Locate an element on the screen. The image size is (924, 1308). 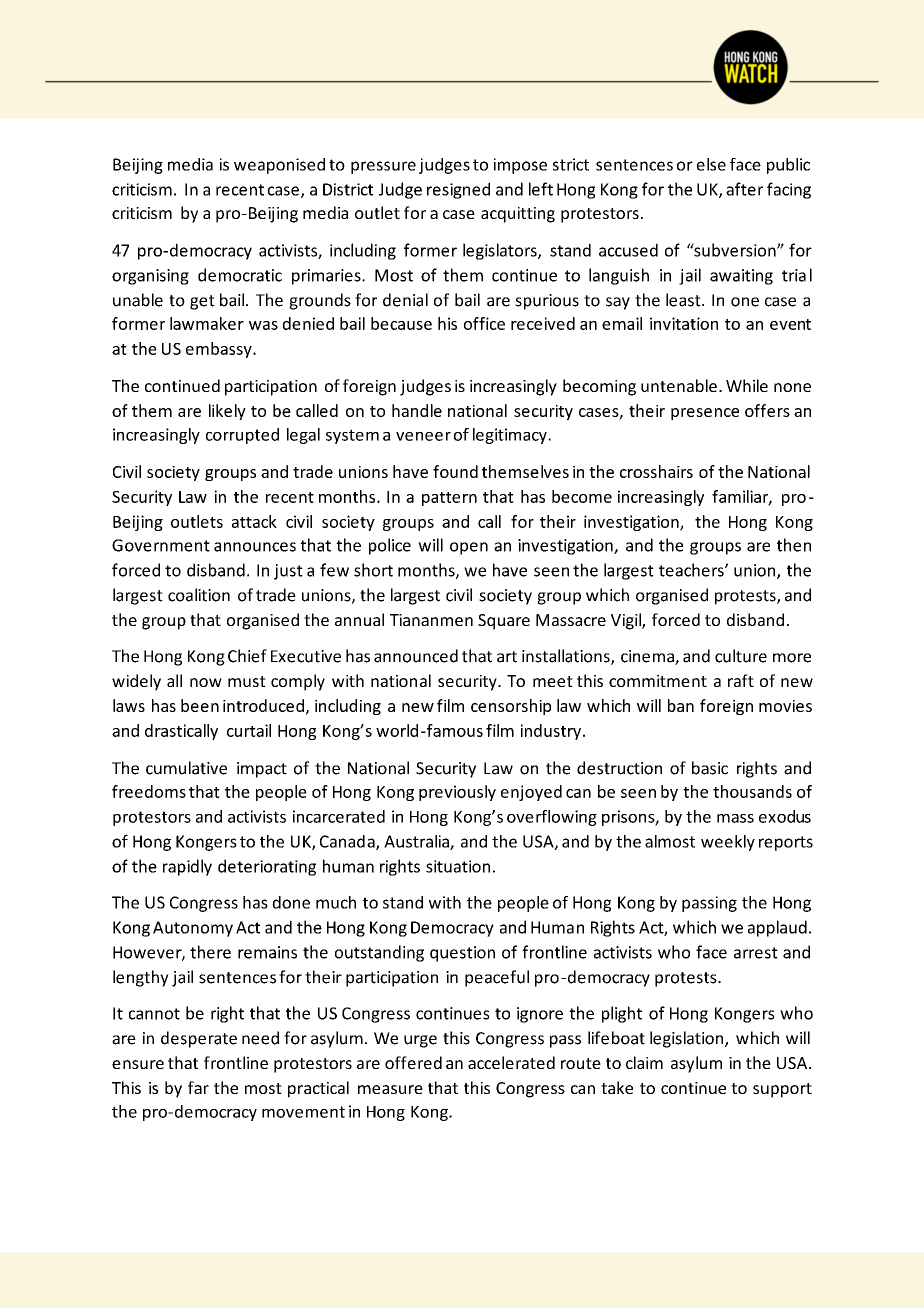
pattern is located at coordinates (449, 499).
